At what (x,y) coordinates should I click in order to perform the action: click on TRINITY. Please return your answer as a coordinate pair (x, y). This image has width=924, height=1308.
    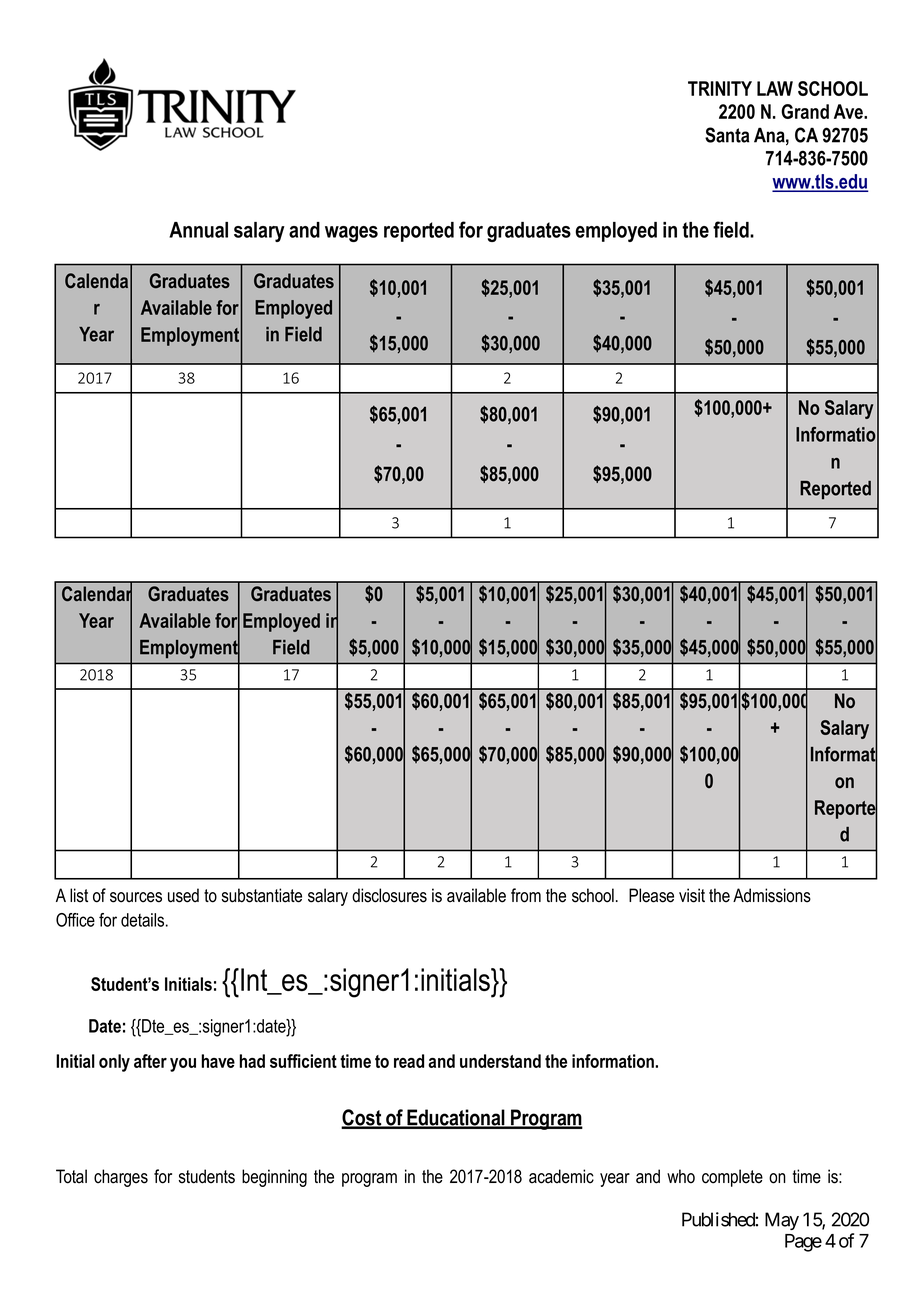
    Looking at the image, I should click on (720, 88).
